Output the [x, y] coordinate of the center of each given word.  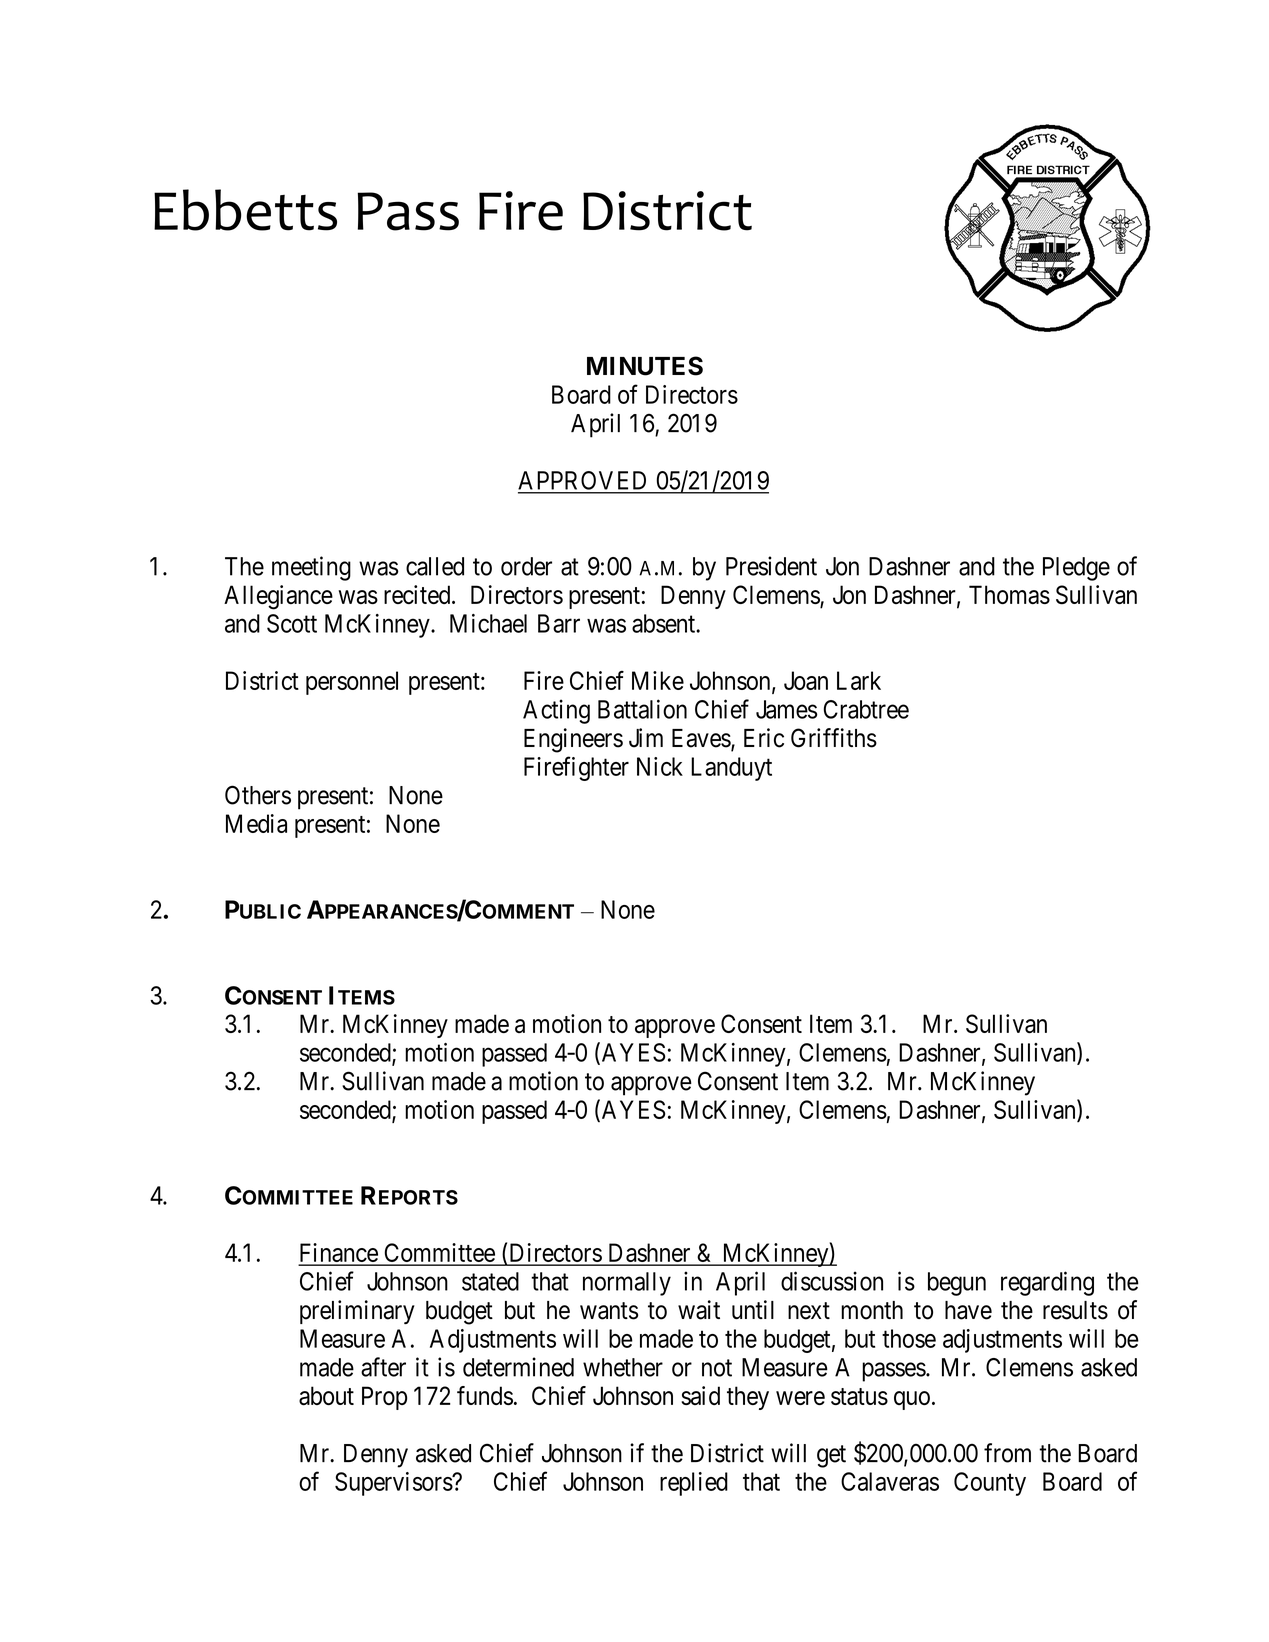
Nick [660, 766]
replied [694, 1484]
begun [957, 1284]
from [1007, 1453]
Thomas [1009, 594]
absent [664, 623]
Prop [384, 1398]
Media [256, 823]
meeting [311, 568]
